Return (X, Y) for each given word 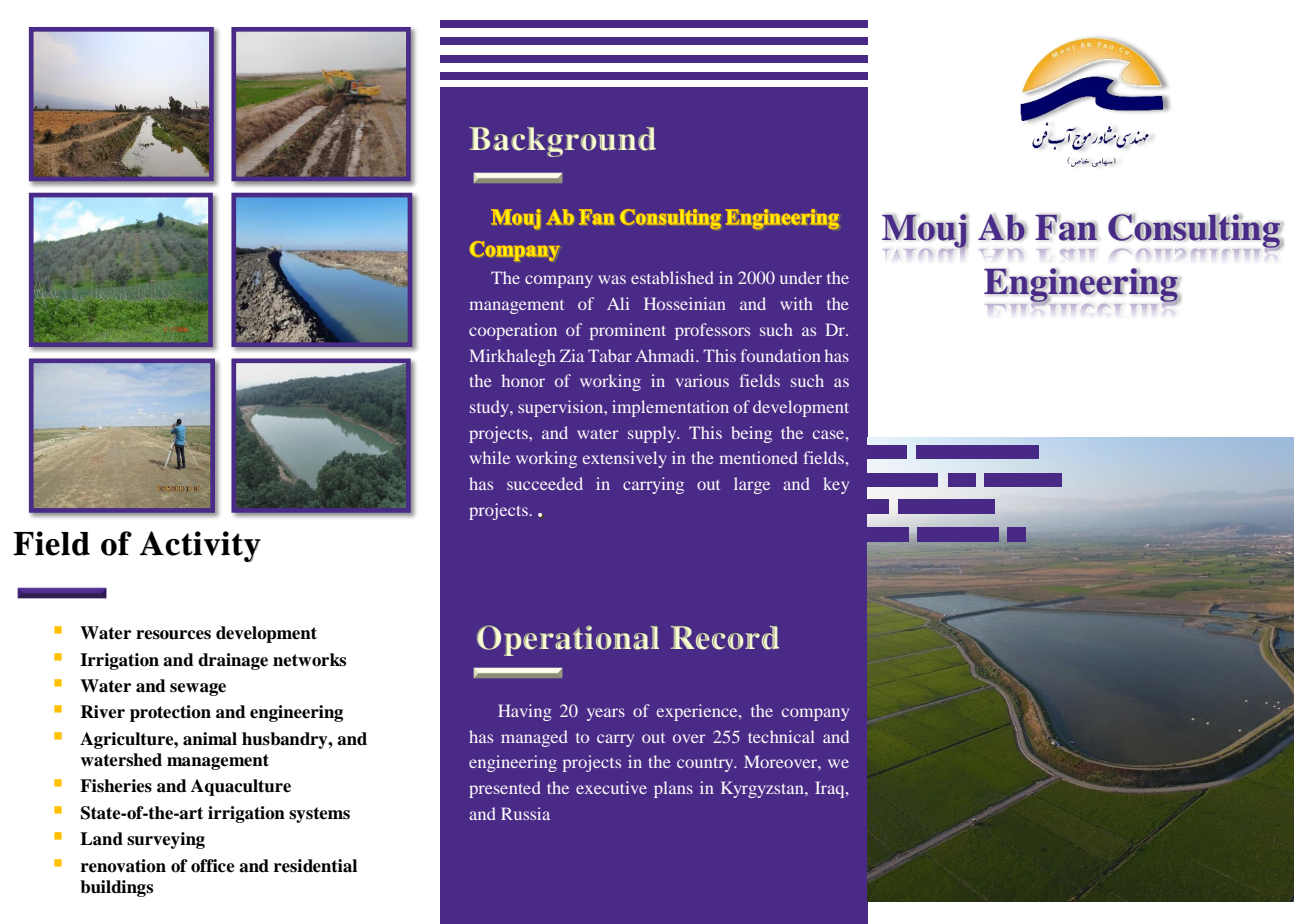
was (612, 279)
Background (562, 142)
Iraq (831, 789)
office (213, 866)
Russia (525, 813)
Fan (1066, 227)
